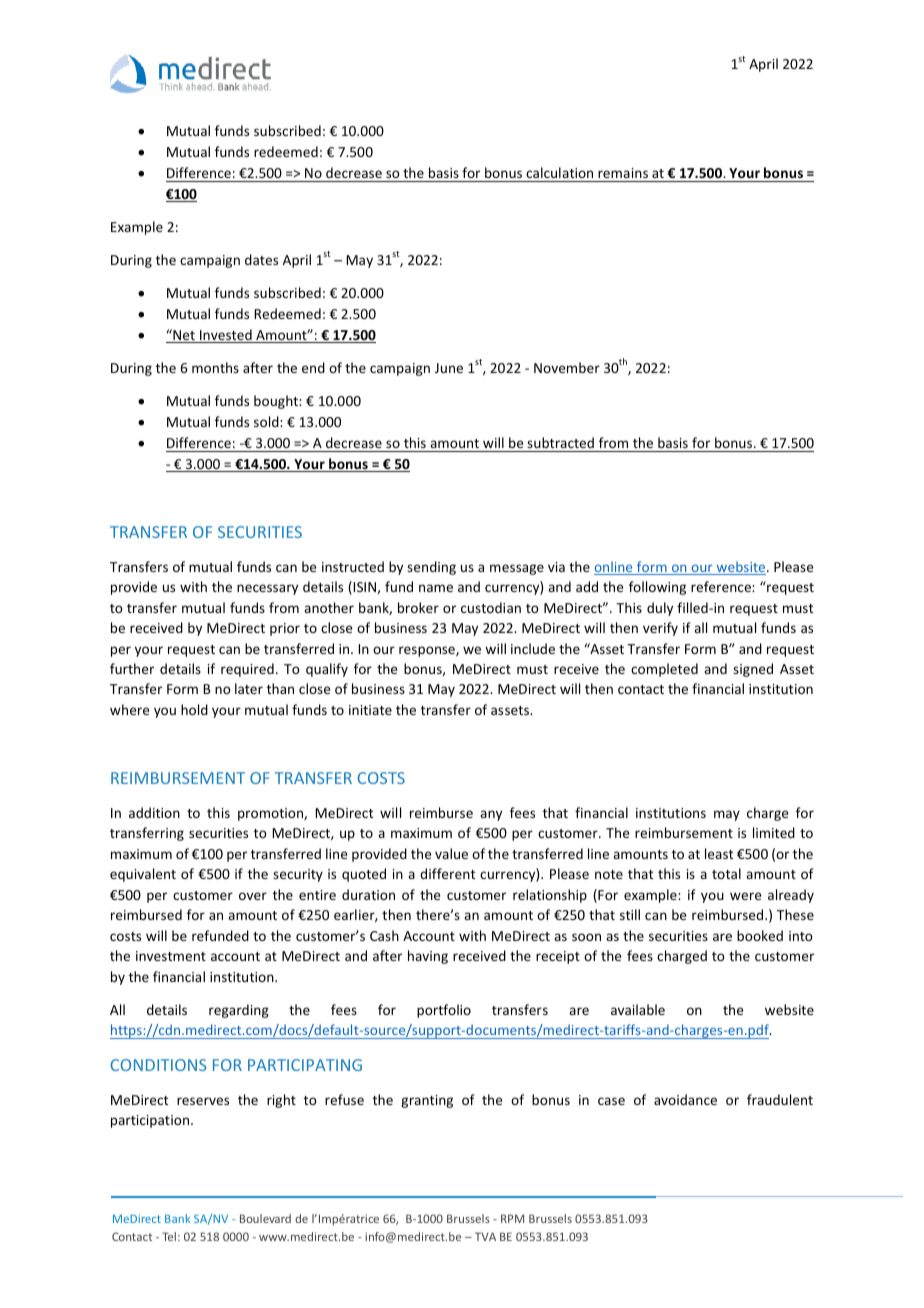  I want to click on dates, so click(261, 259).
